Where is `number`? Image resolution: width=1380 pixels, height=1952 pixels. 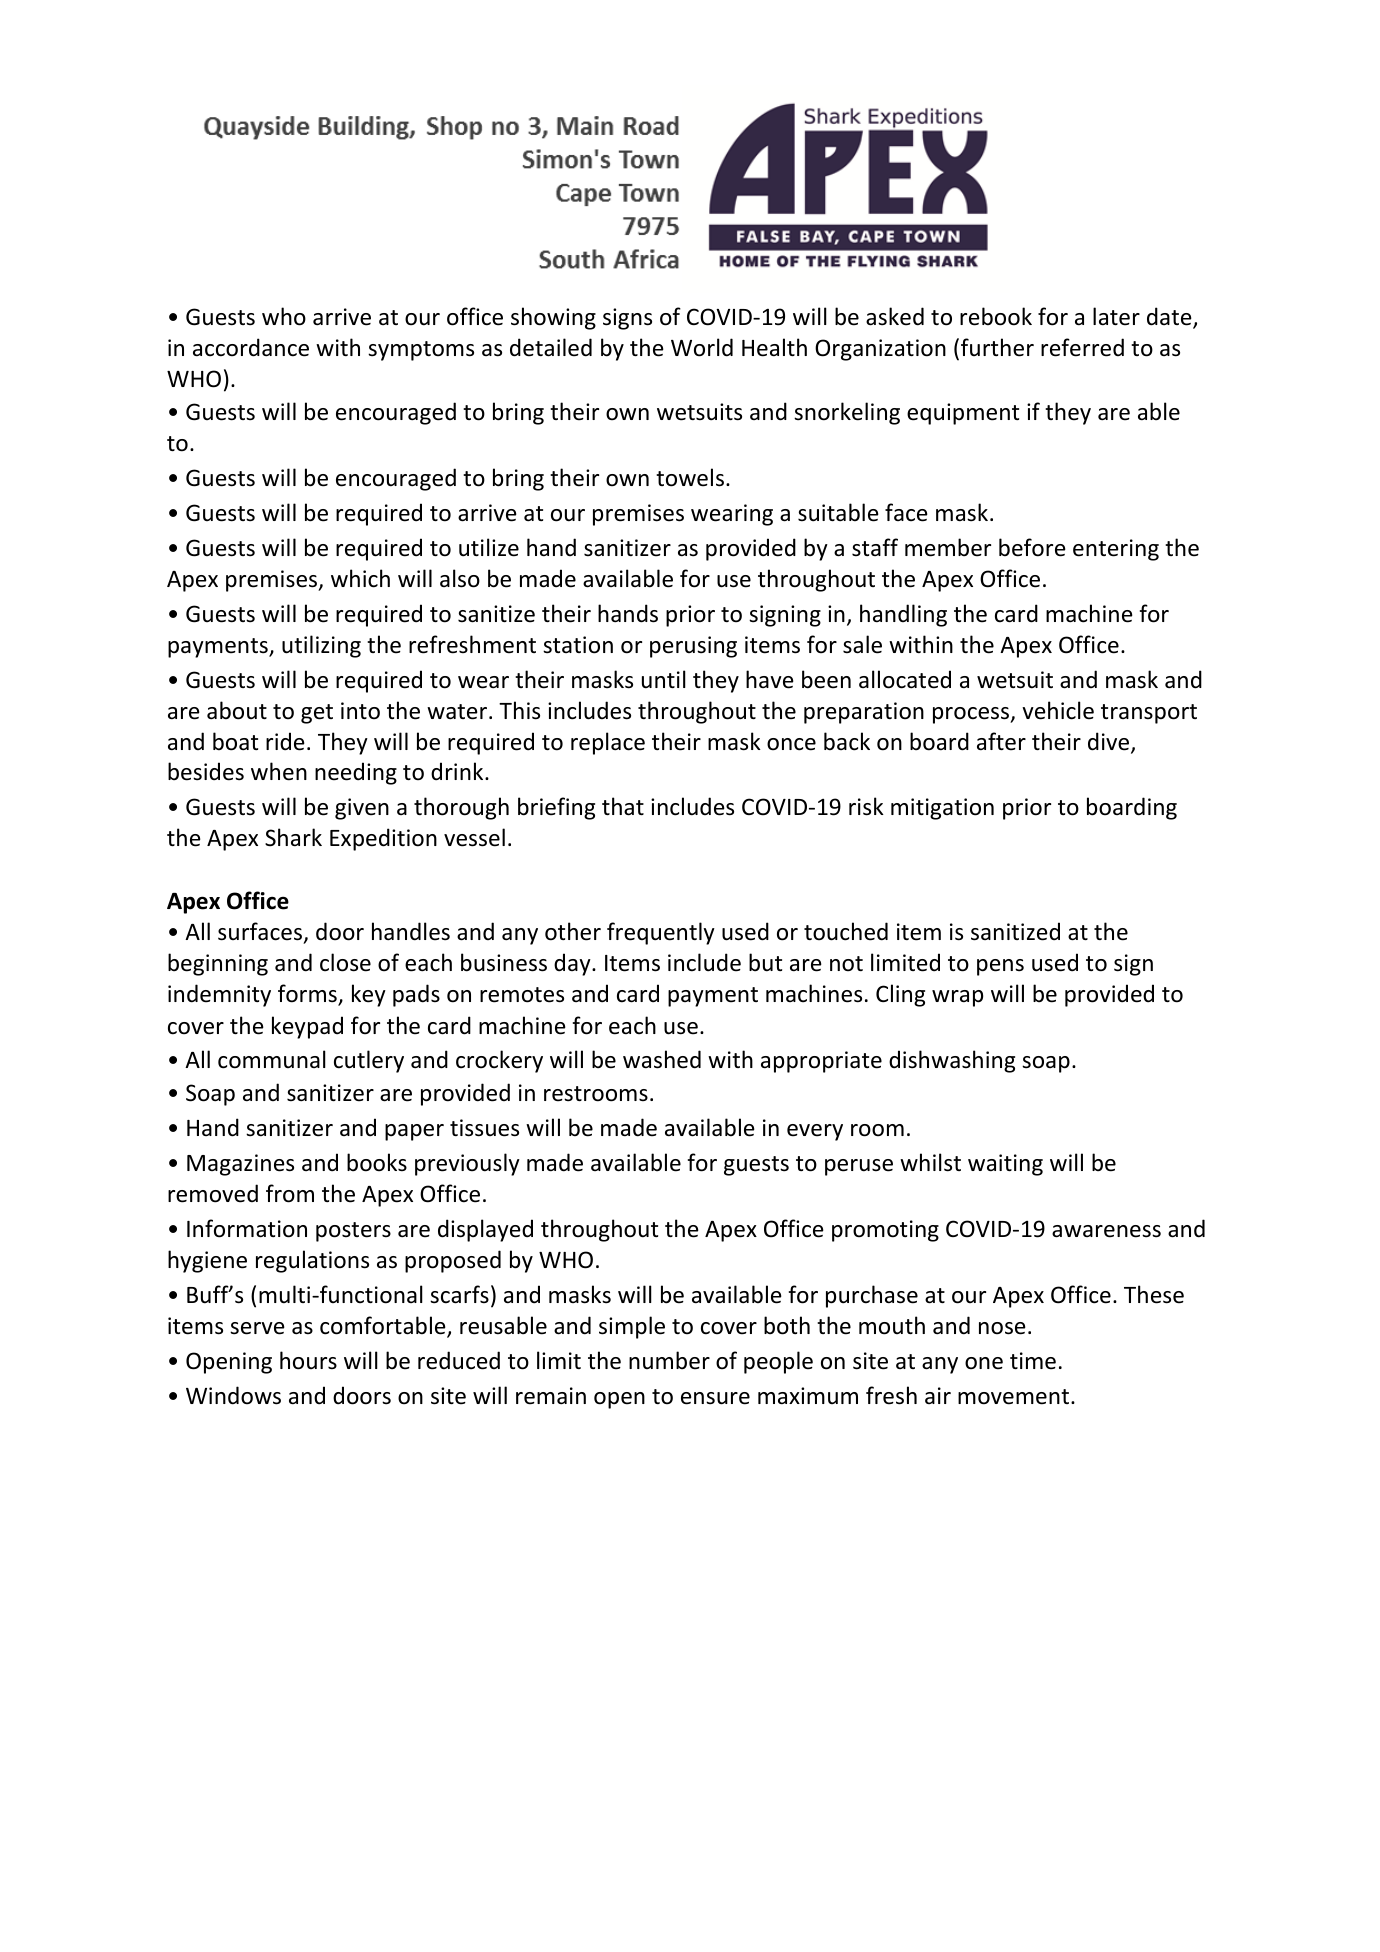
number is located at coordinates (669, 1360).
